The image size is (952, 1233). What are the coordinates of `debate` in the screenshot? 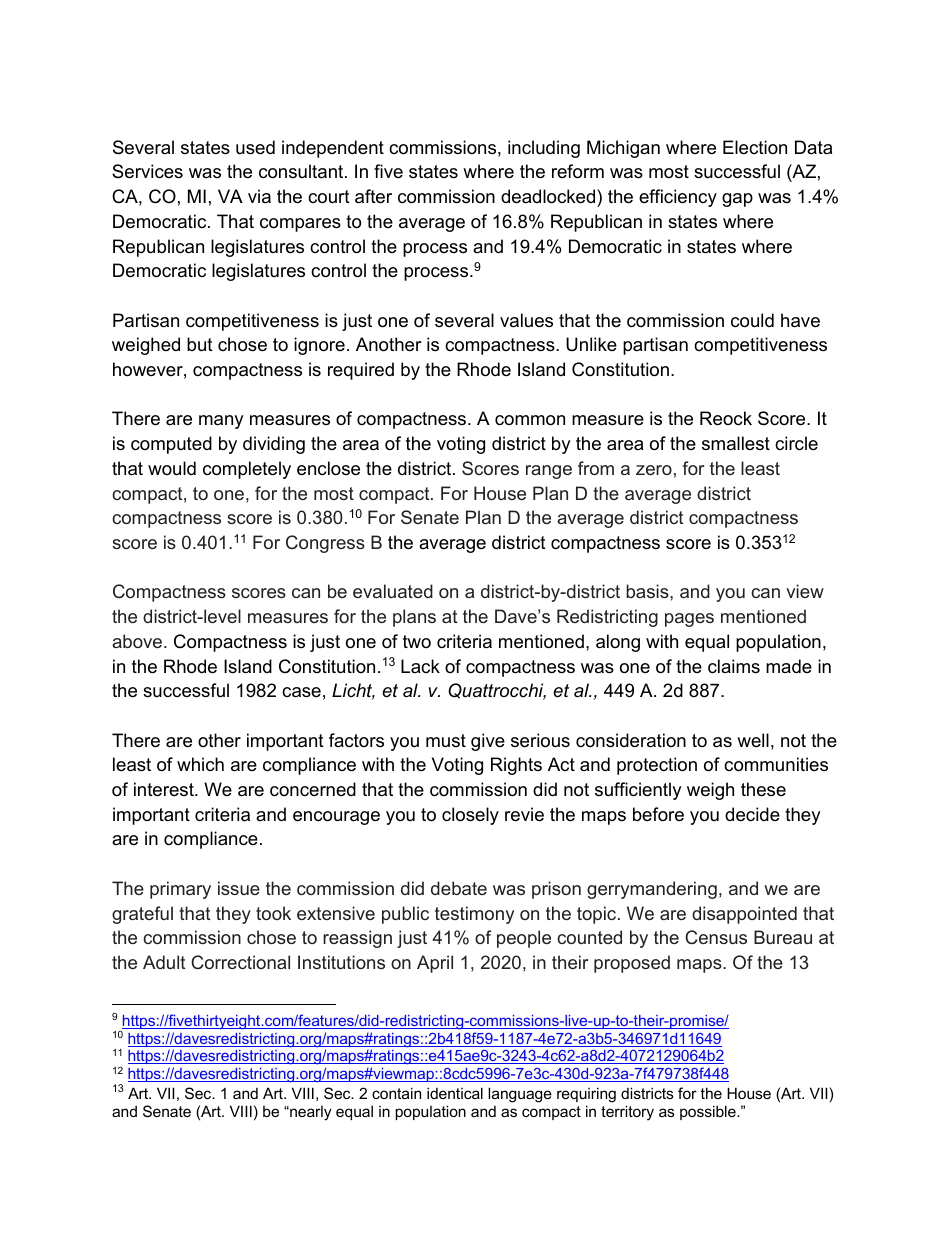 It's located at (459, 888).
